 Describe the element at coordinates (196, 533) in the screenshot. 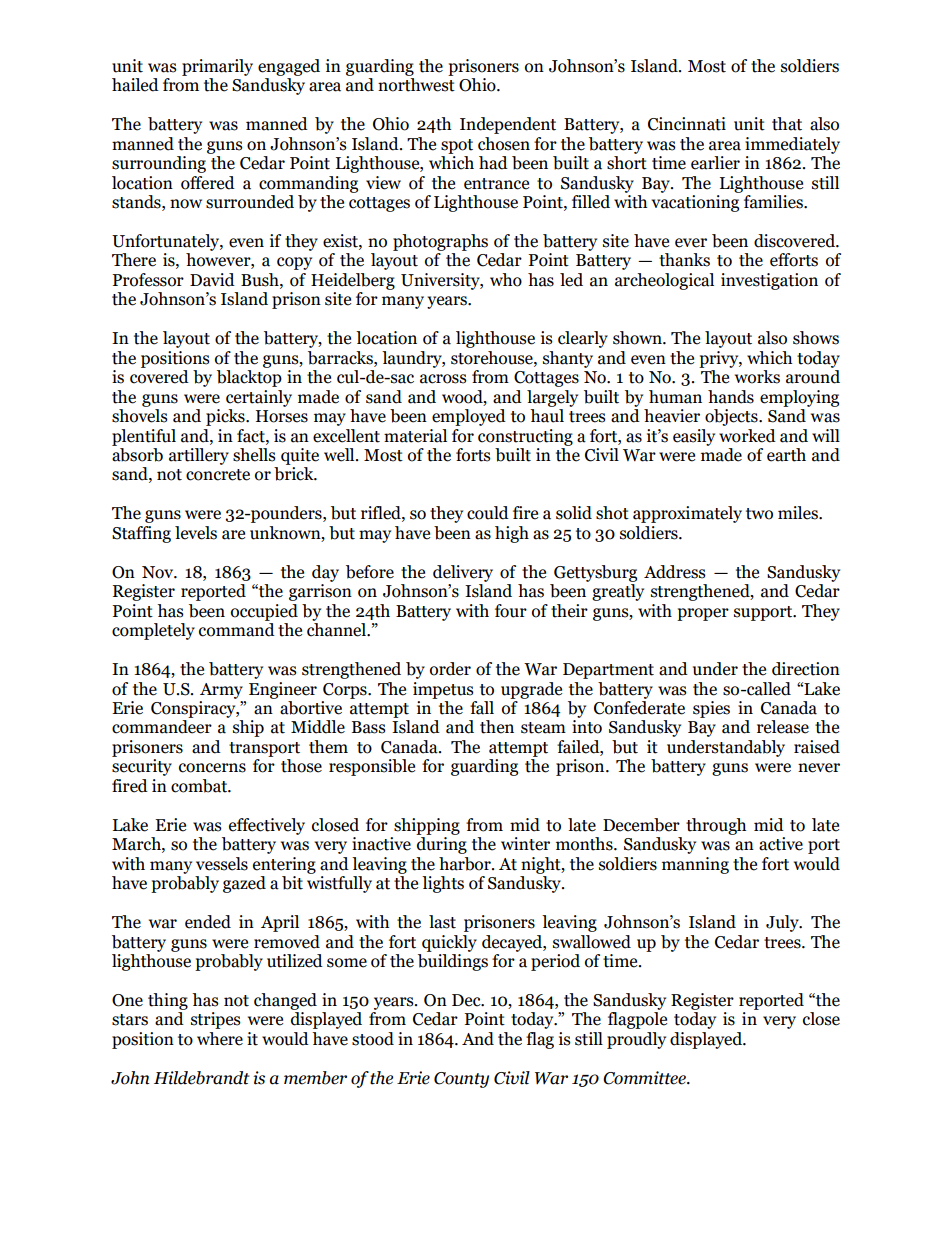

I see `levels` at that location.
